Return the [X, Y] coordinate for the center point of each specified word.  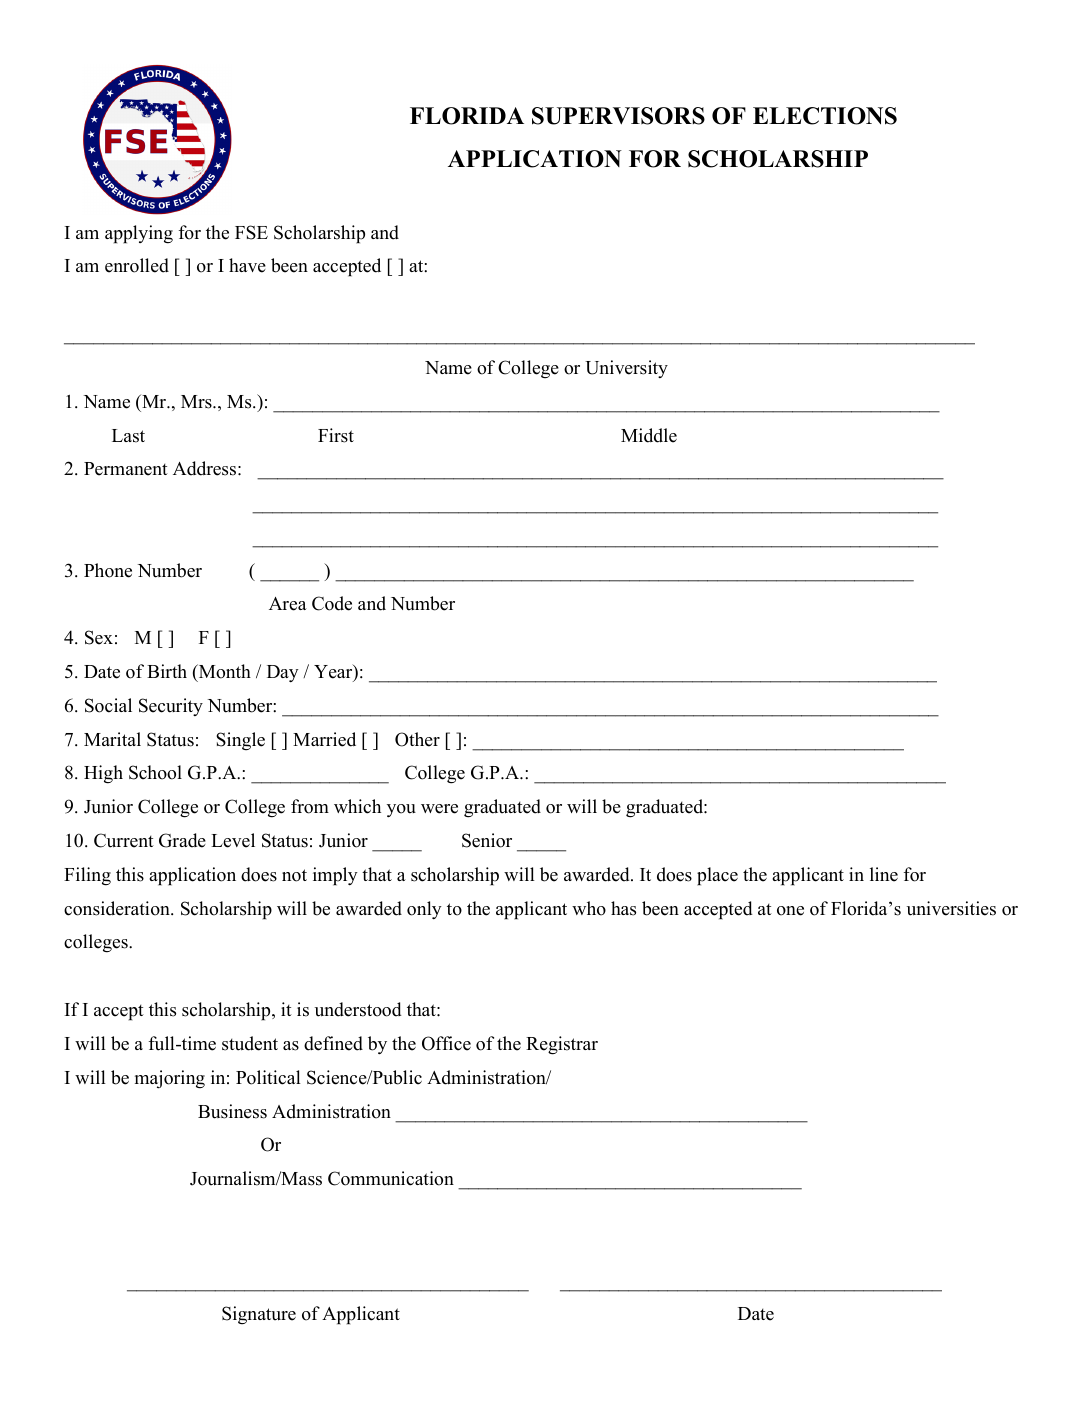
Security [171, 707]
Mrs [197, 402]
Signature [259, 1315]
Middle [649, 435]
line [884, 874]
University [626, 369]
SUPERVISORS [618, 116]
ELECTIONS [825, 116]
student [250, 1043]
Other [417, 739]
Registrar [562, 1045]
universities [951, 908]
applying [139, 234]
